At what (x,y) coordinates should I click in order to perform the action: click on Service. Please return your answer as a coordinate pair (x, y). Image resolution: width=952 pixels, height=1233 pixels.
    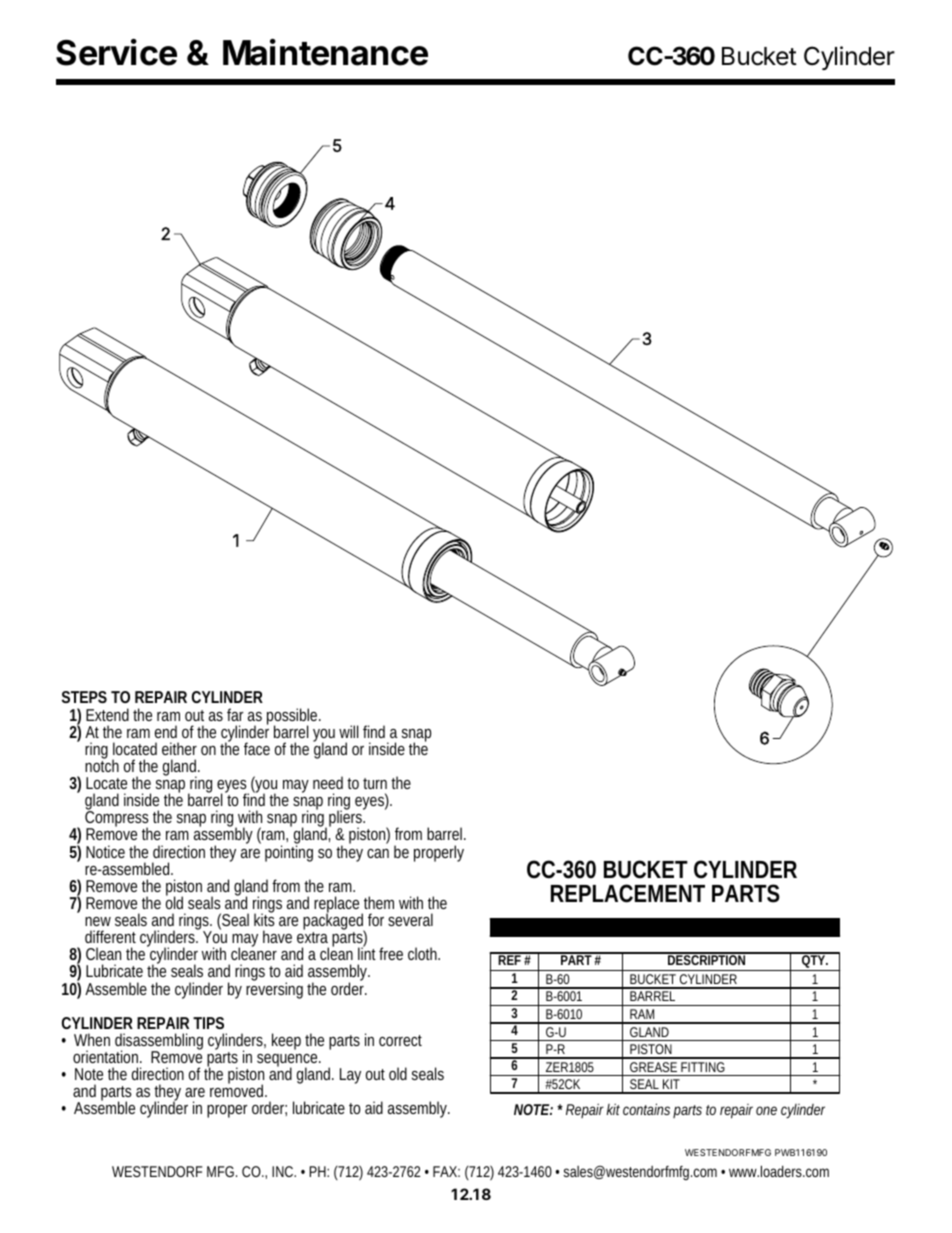
    Looking at the image, I should click on (116, 52).
